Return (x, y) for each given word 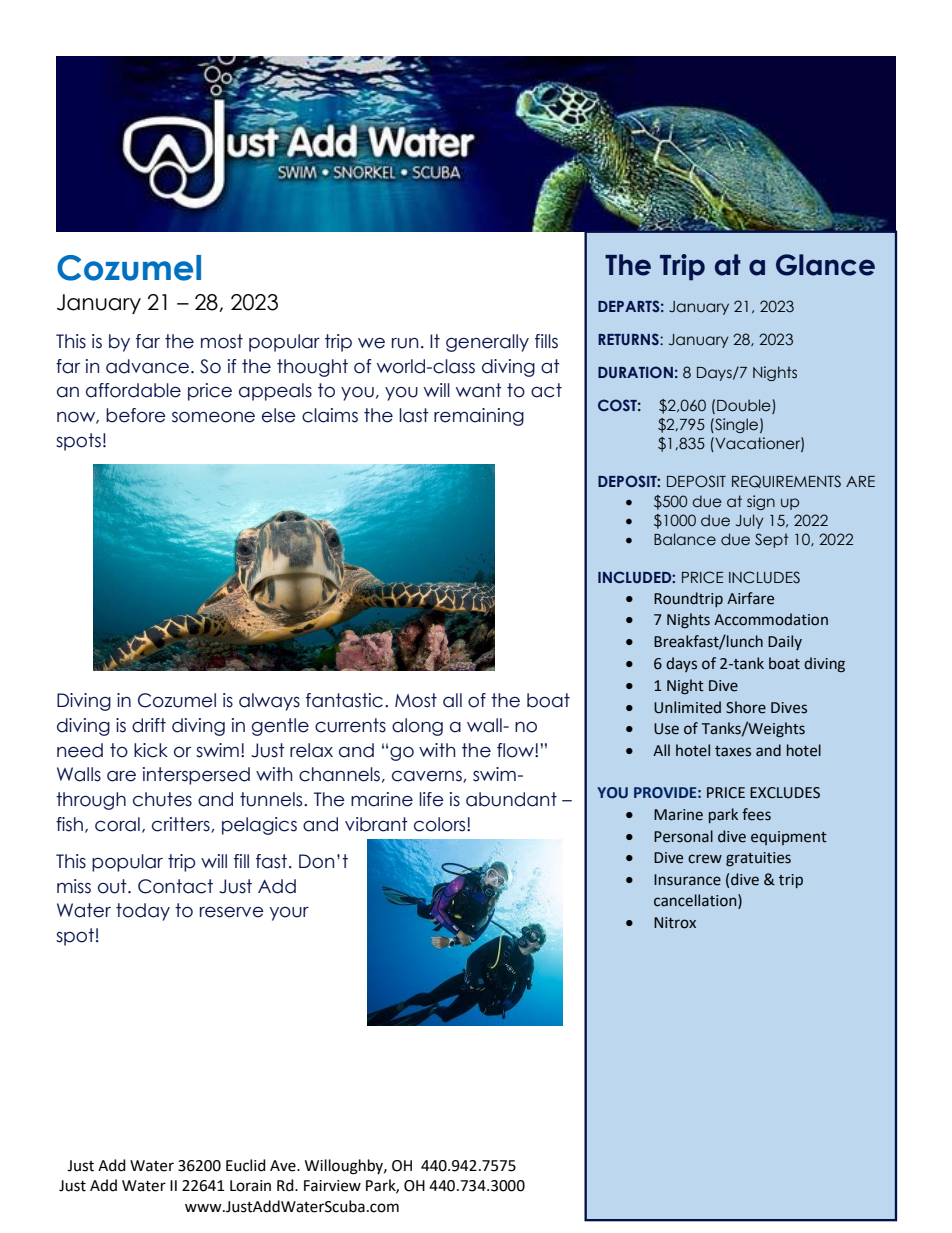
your (289, 914)
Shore (746, 707)
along (417, 727)
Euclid (246, 1165)
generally (487, 343)
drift (149, 725)
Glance (825, 265)
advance (147, 366)
